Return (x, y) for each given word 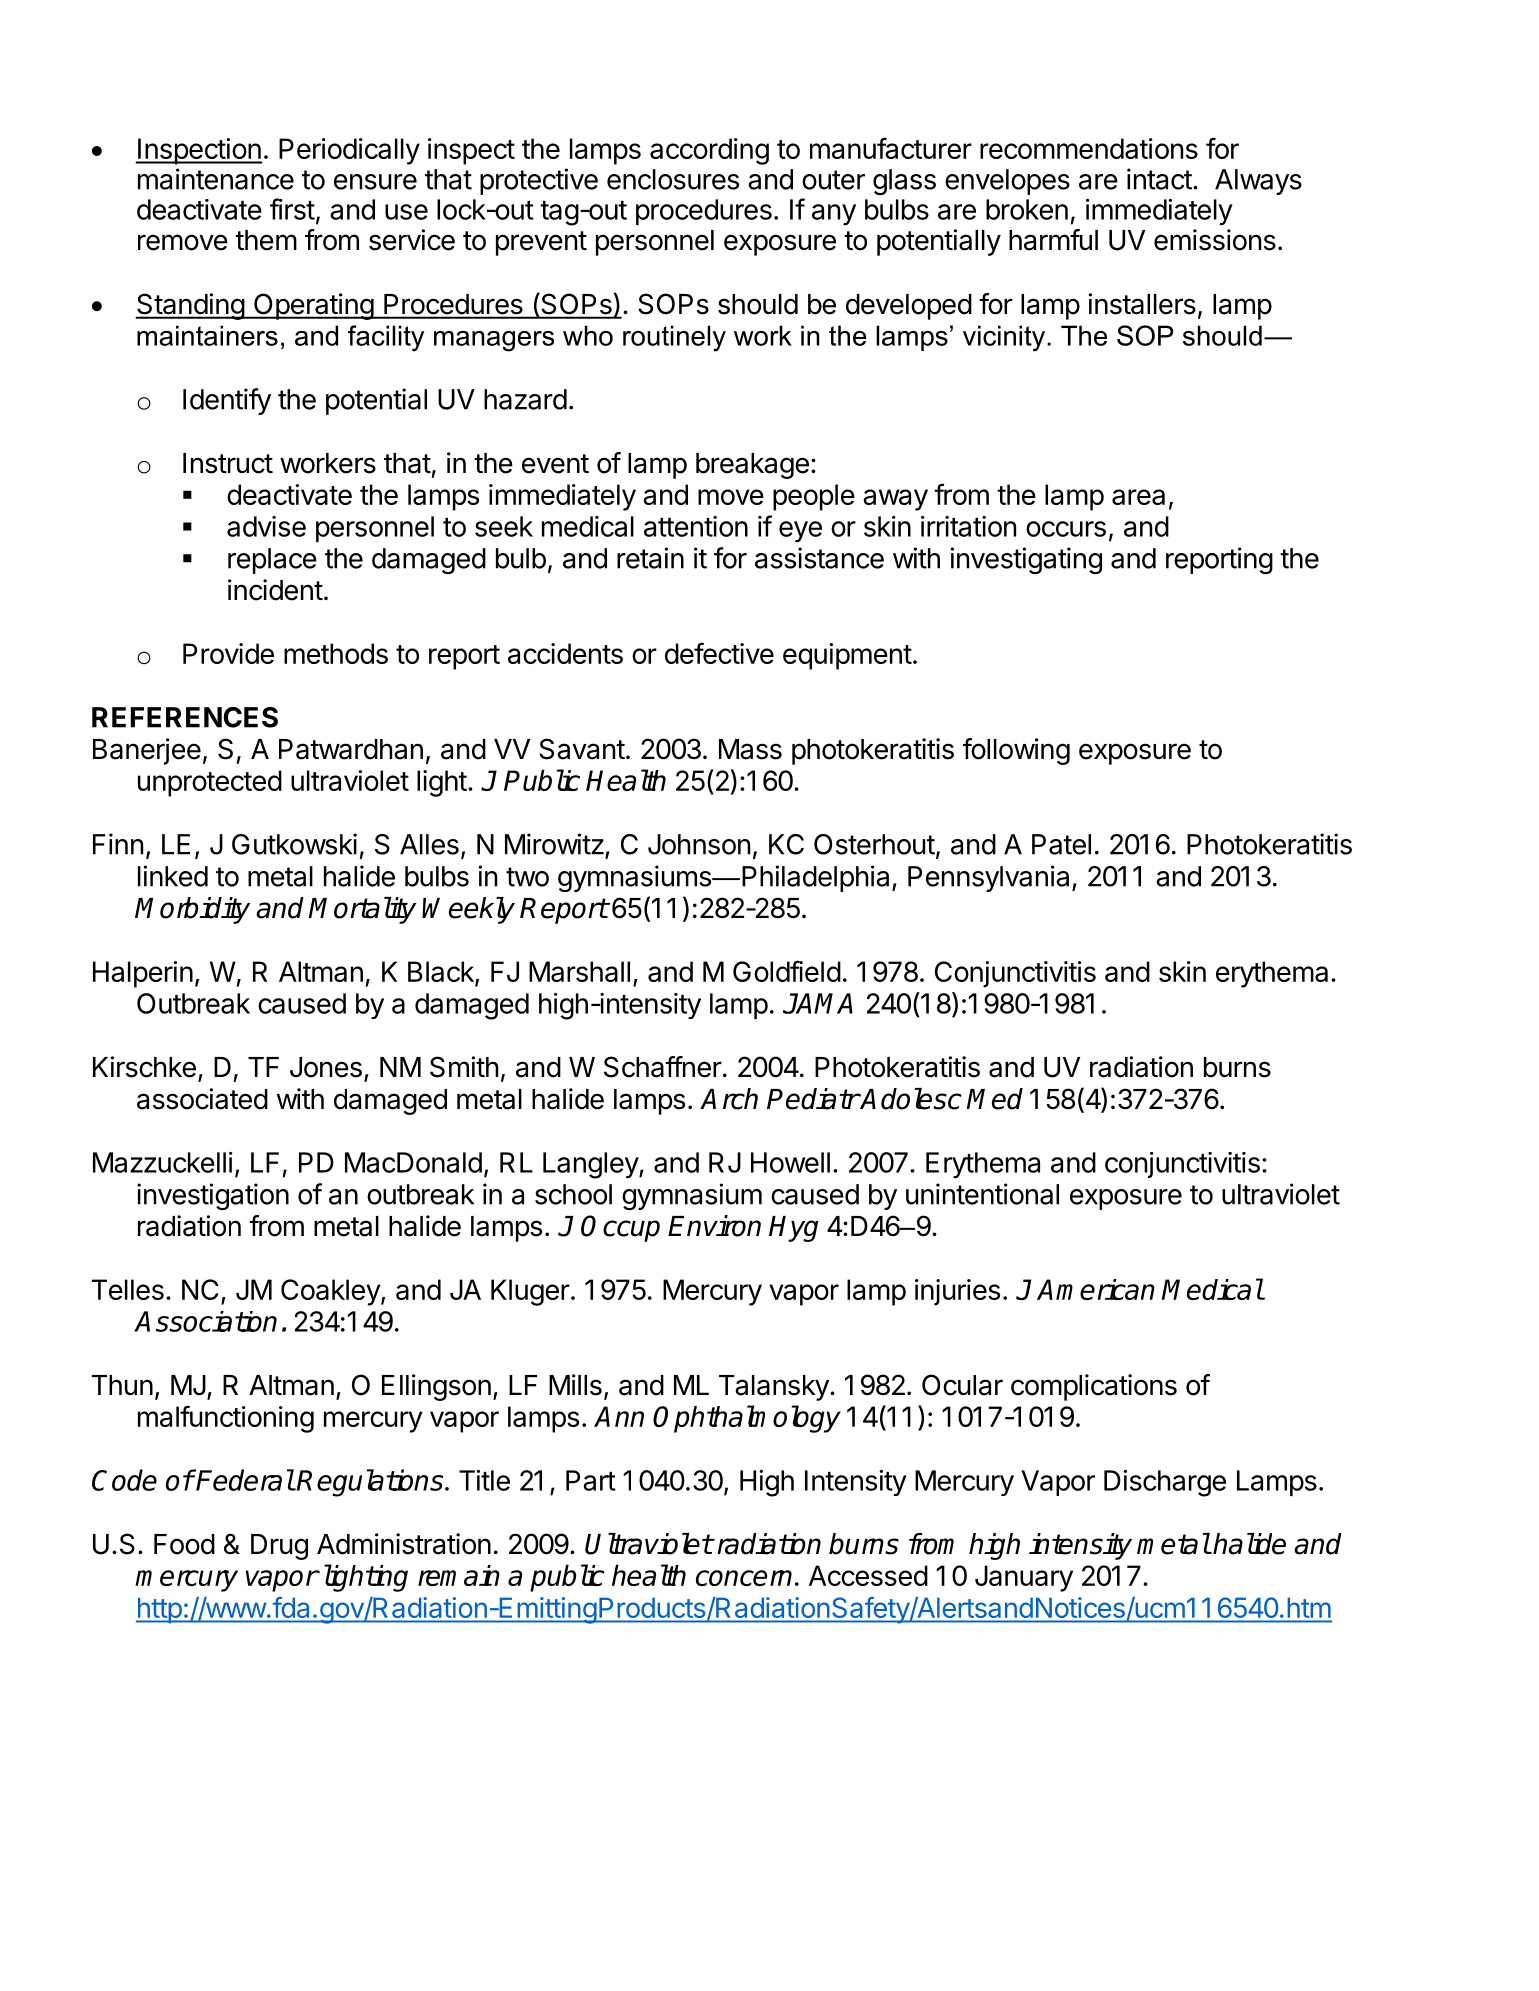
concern (744, 1578)
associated (202, 1099)
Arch (729, 1099)
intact (1159, 179)
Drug (279, 1547)
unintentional (982, 1194)
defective (719, 653)
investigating (1026, 560)
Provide (228, 653)
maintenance (216, 179)
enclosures (673, 179)
